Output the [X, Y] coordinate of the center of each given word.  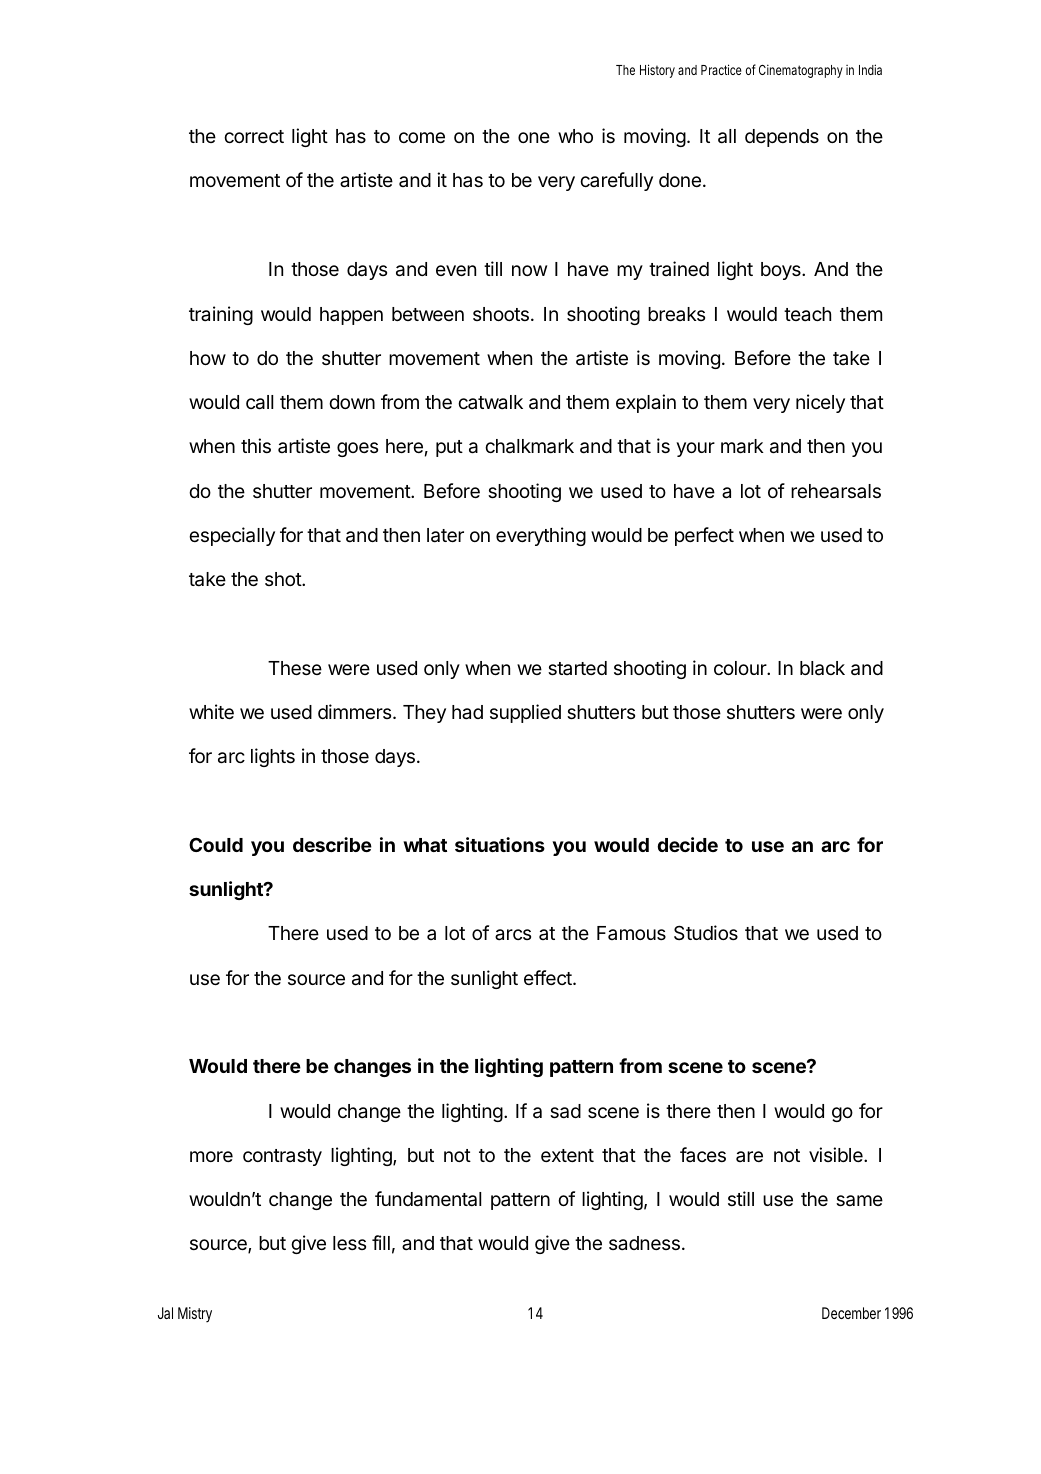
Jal [165, 1313]
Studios [706, 932]
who [575, 136]
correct [254, 136]
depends [782, 138]
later [445, 535]
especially [232, 536]
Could [216, 844]
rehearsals [836, 491]
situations [500, 844]
